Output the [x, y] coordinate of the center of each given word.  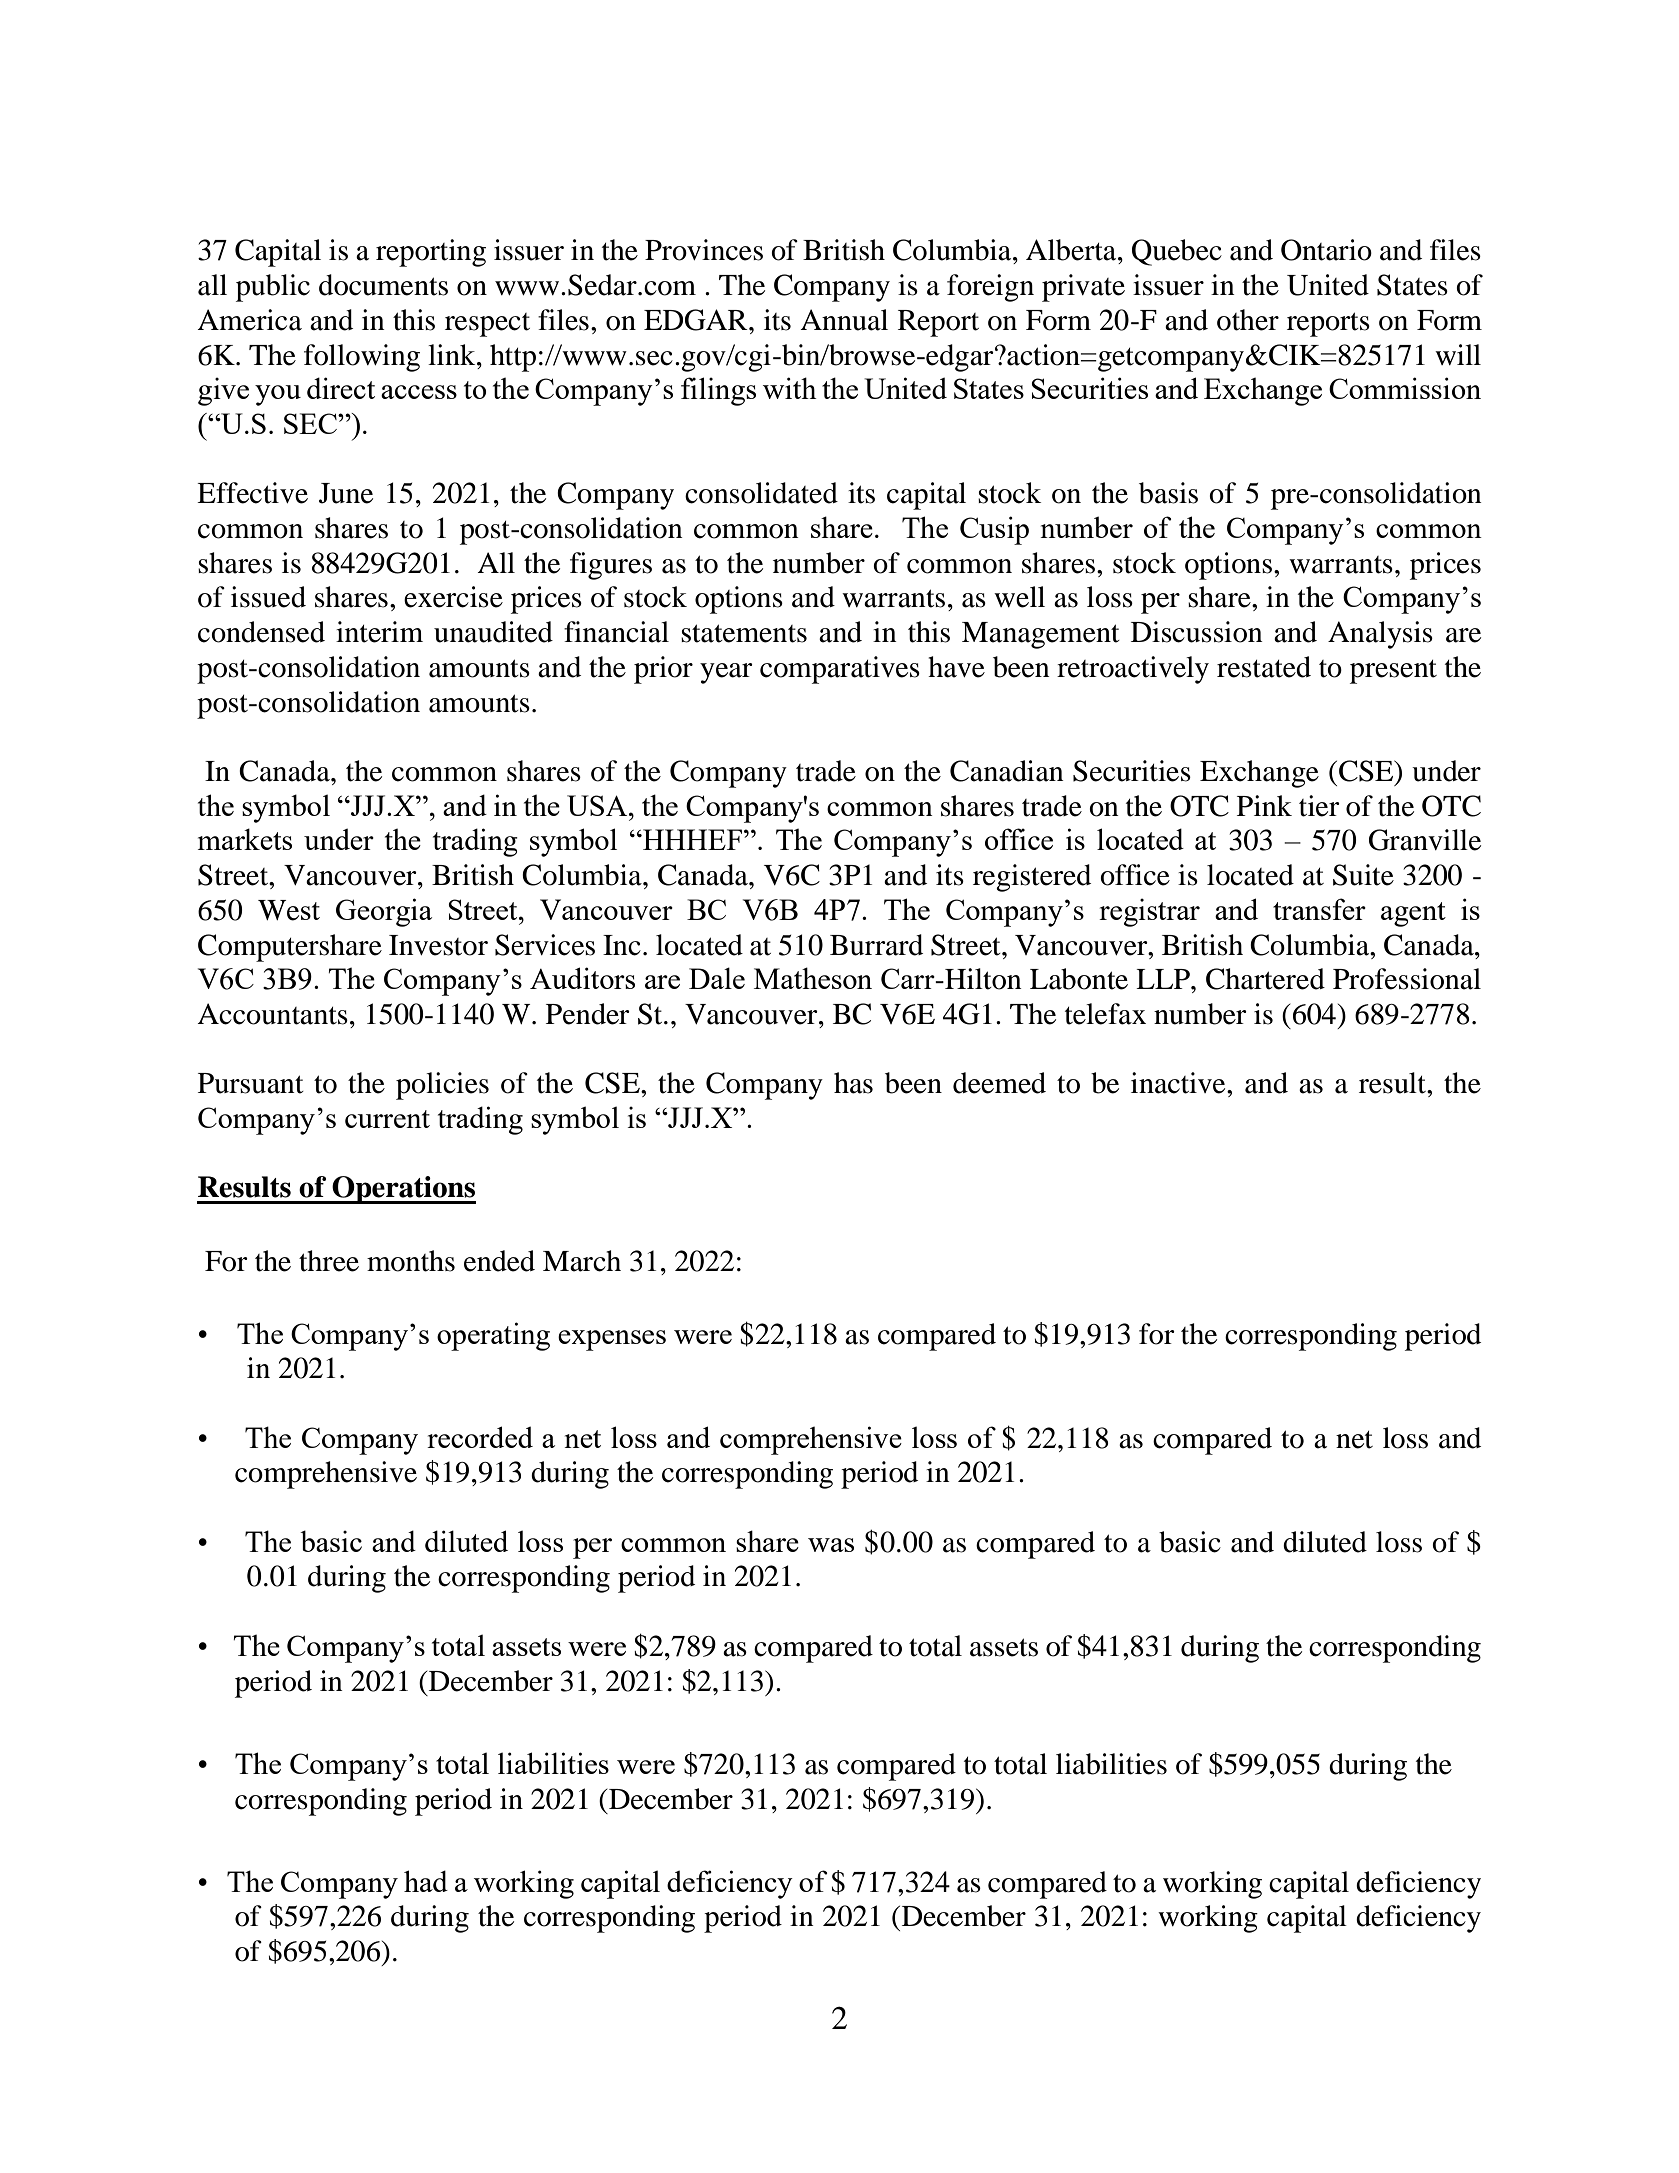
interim [379, 632]
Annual [844, 320]
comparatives [840, 670]
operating [493, 1336]
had [426, 1881]
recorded [480, 1437]
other [1248, 320]
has [853, 1083]
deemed [999, 1083]
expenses [612, 1340]
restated [1264, 667]
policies [442, 1086]
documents [383, 285]
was [831, 1545]
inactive [1179, 1083]
